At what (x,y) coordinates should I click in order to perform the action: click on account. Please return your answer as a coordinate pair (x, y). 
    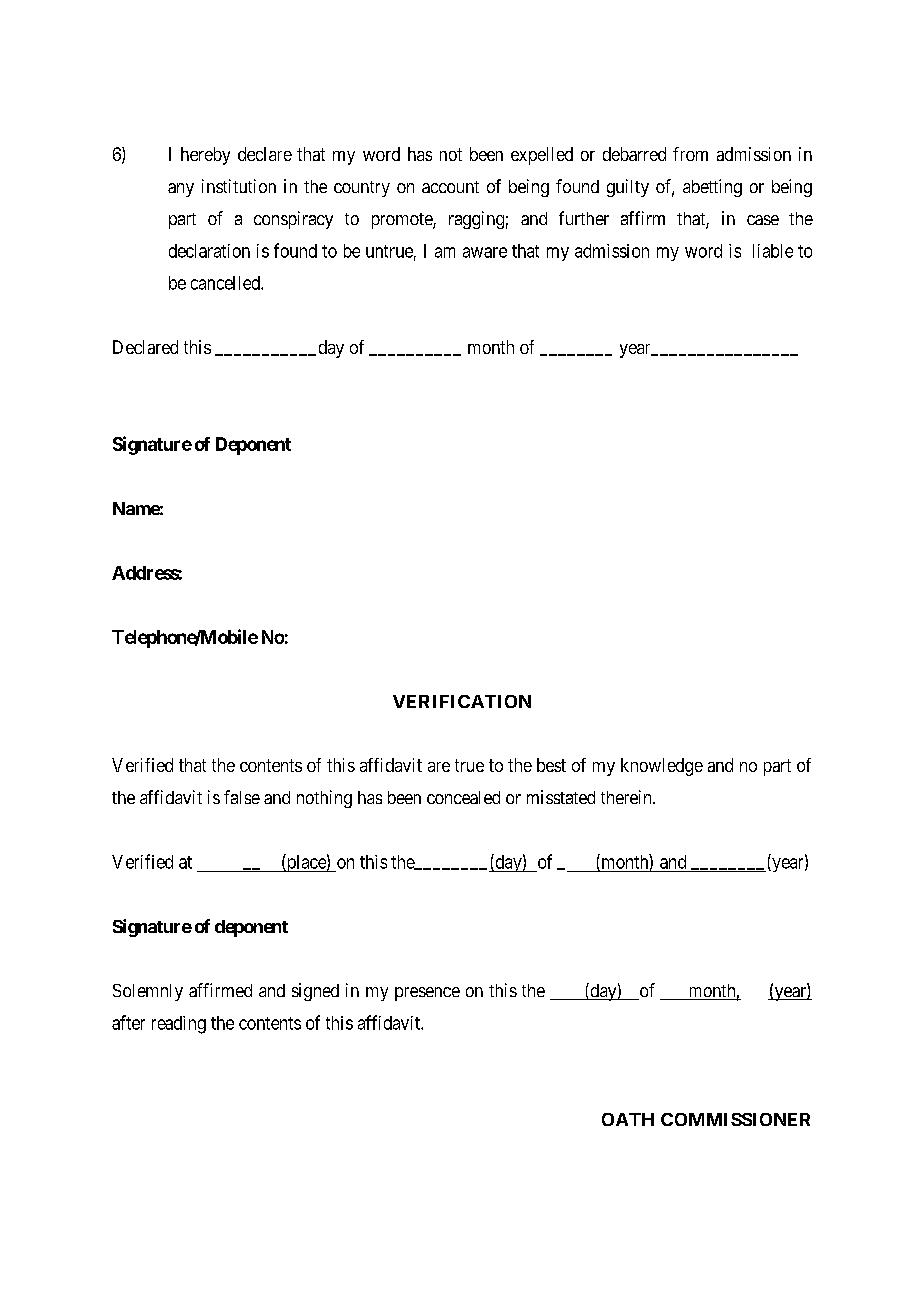
    Looking at the image, I should click on (450, 187).
